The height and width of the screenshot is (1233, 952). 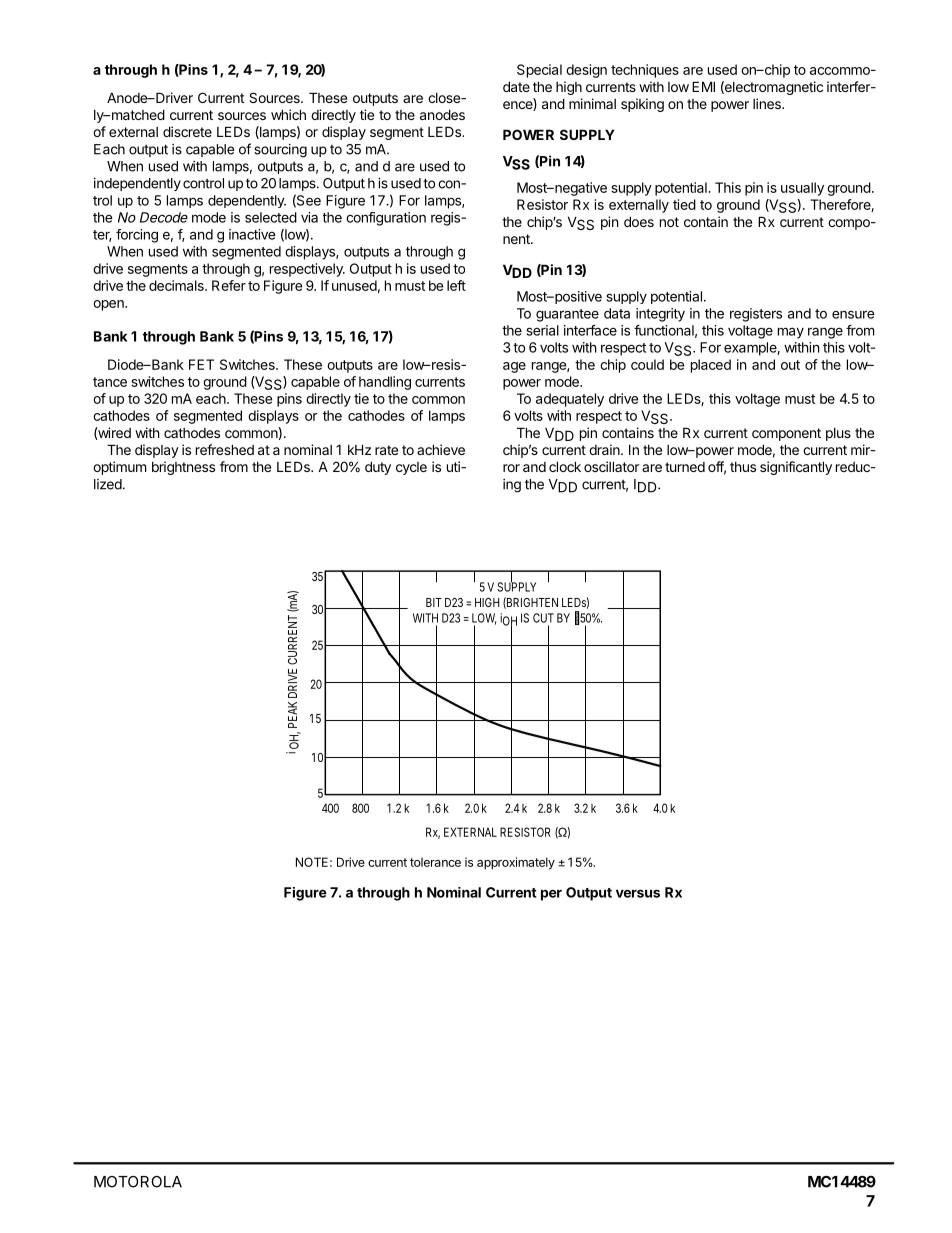 I want to click on MOTOROLA, so click(x=138, y=1182).
